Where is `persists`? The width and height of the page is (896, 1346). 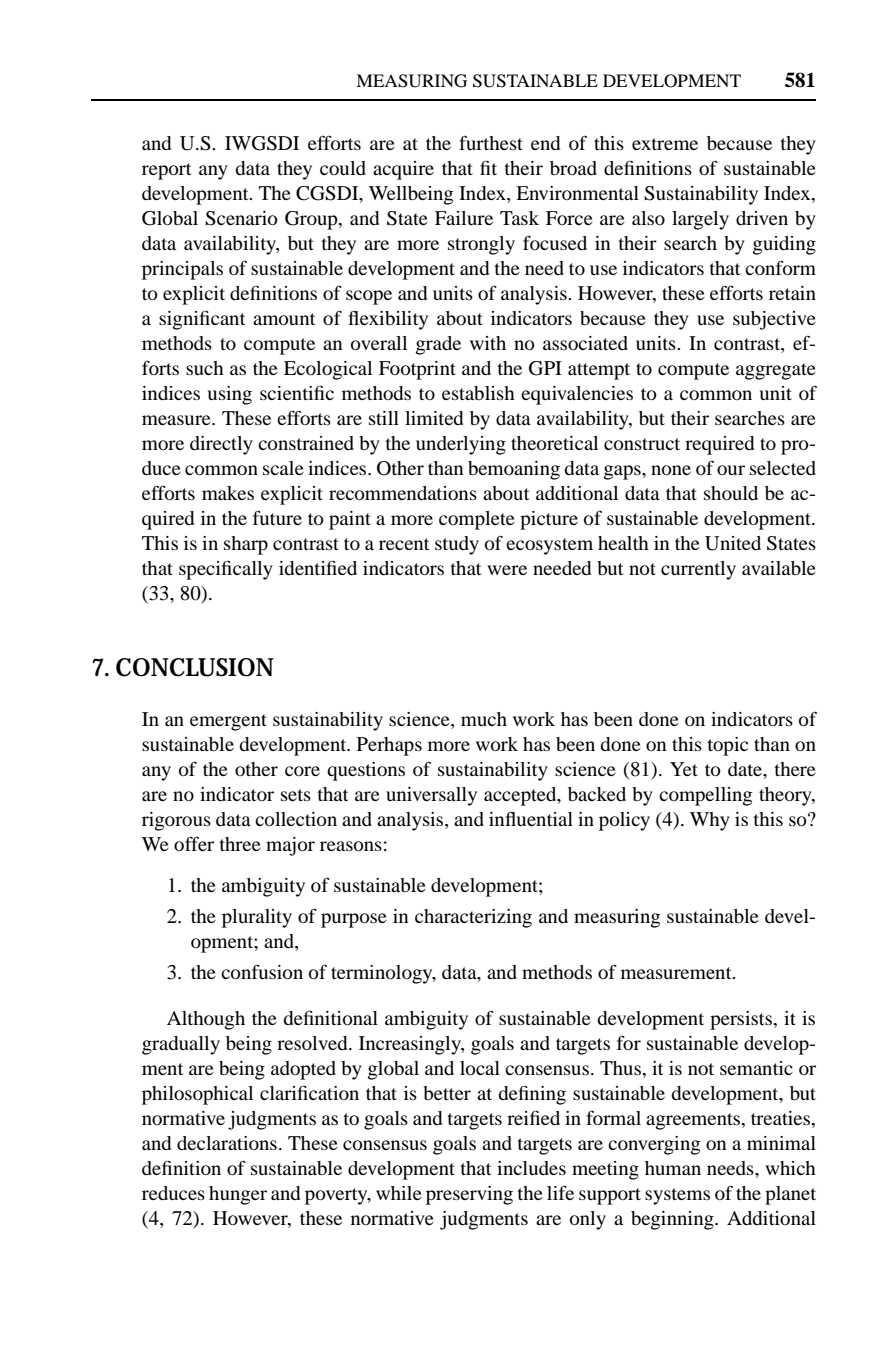
persists is located at coordinates (742, 1020).
